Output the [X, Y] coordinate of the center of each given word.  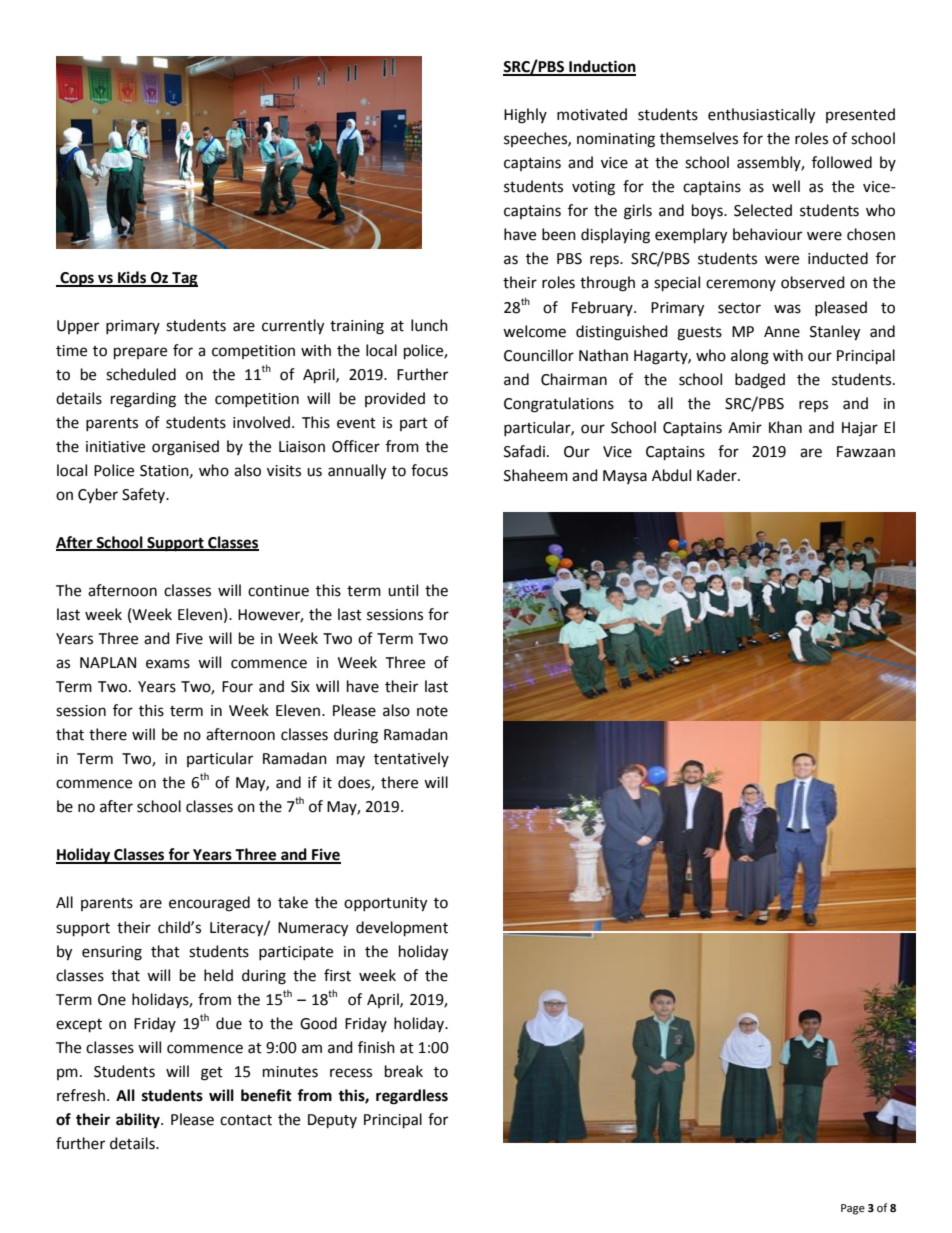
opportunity [385, 904]
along [750, 357]
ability [139, 1121]
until [403, 590]
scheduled [141, 374]
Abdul [671, 475]
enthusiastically [761, 116]
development [402, 929]
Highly [525, 116]
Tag [184, 279]
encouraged [209, 904]
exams [168, 664]
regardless [412, 1097]
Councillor [539, 355]
